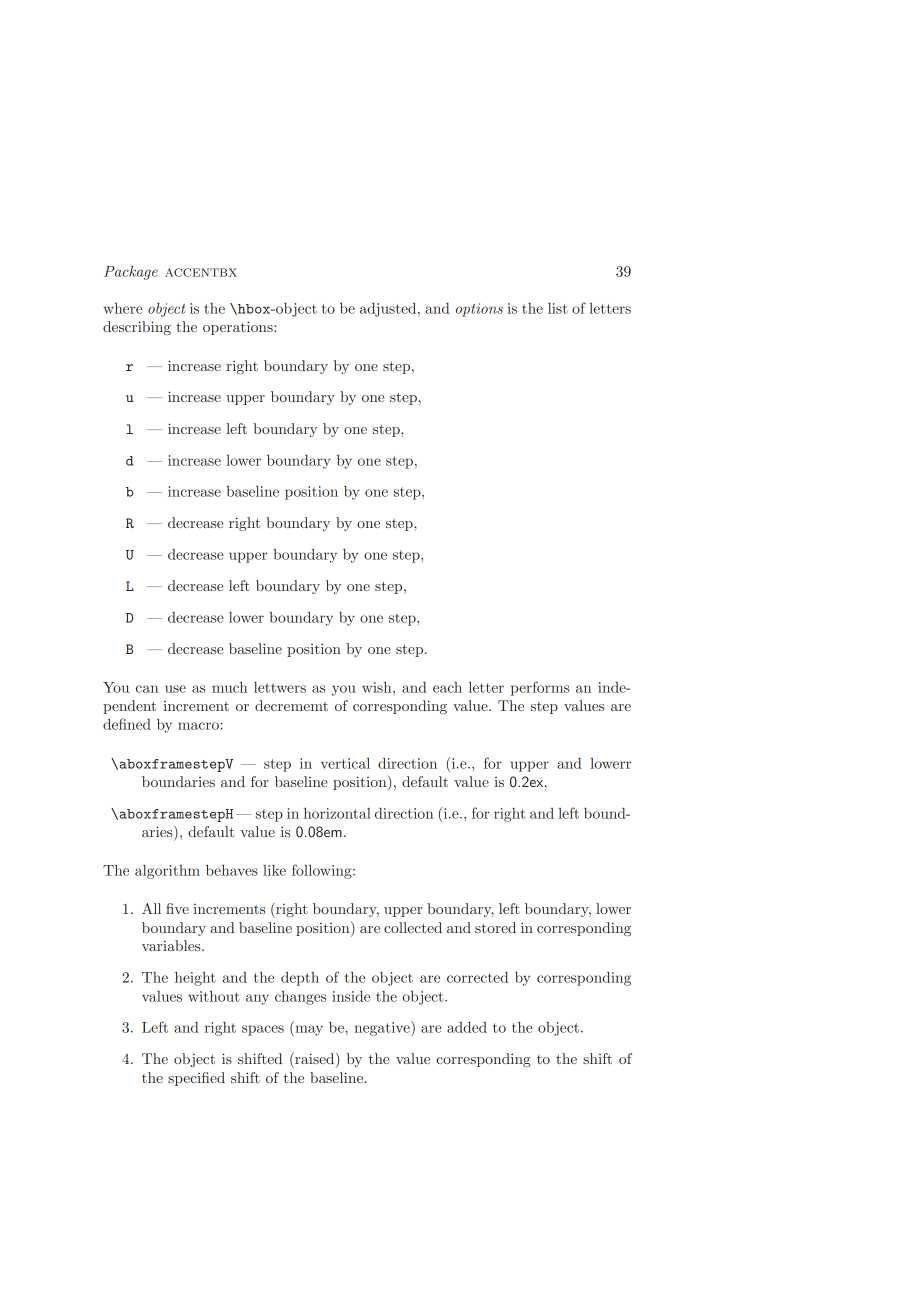 The width and height of the image is (924, 1308). What do you see at coordinates (558, 308) in the image?
I see `list` at bounding box center [558, 308].
